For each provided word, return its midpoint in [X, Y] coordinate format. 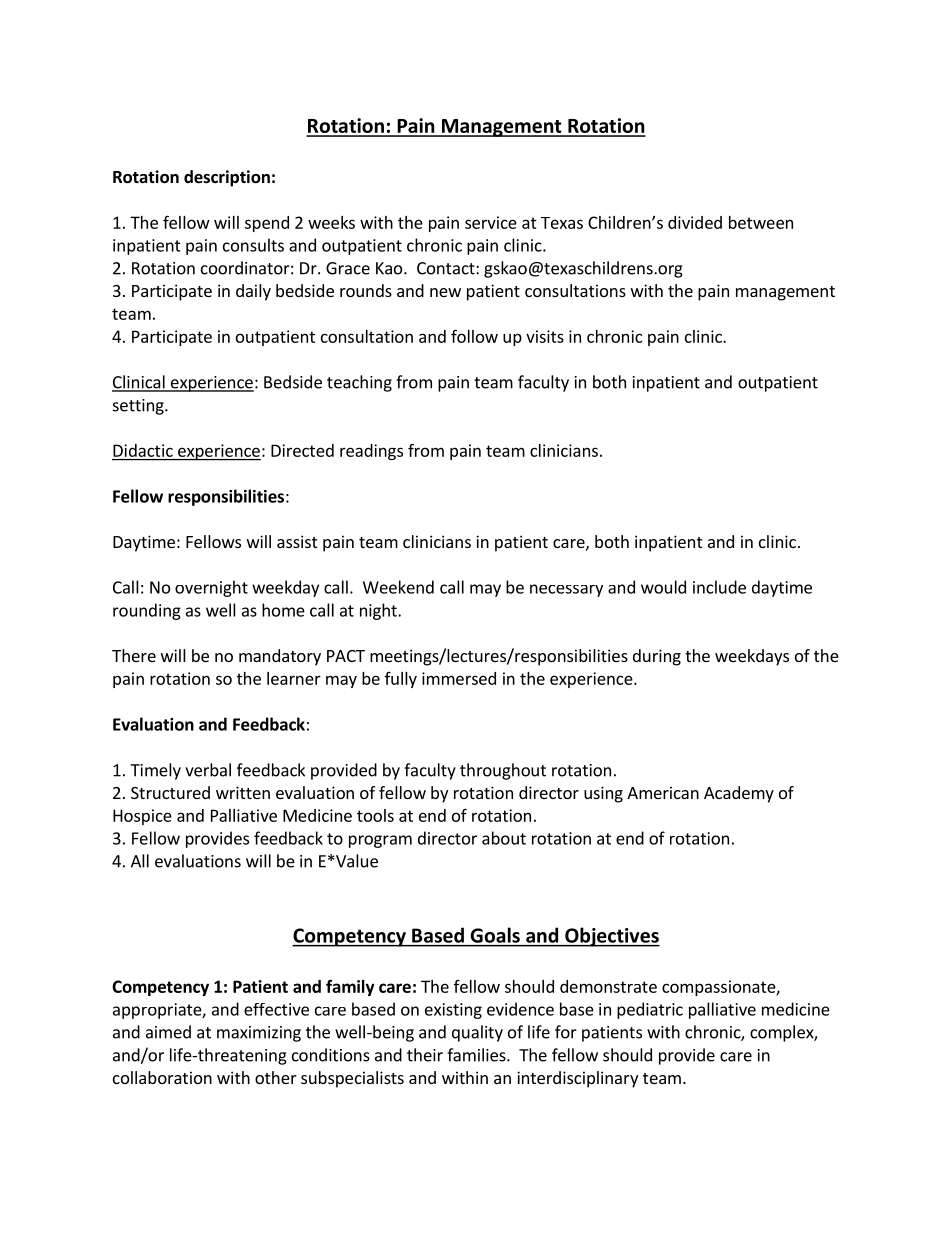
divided [695, 222]
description [227, 178]
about [504, 838]
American [663, 792]
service [491, 222]
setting [139, 407]
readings [371, 452]
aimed [168, 1032]
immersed [459, 678]
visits [545, 336]
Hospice [142, 817]
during [657, 657]
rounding [147, 611]
